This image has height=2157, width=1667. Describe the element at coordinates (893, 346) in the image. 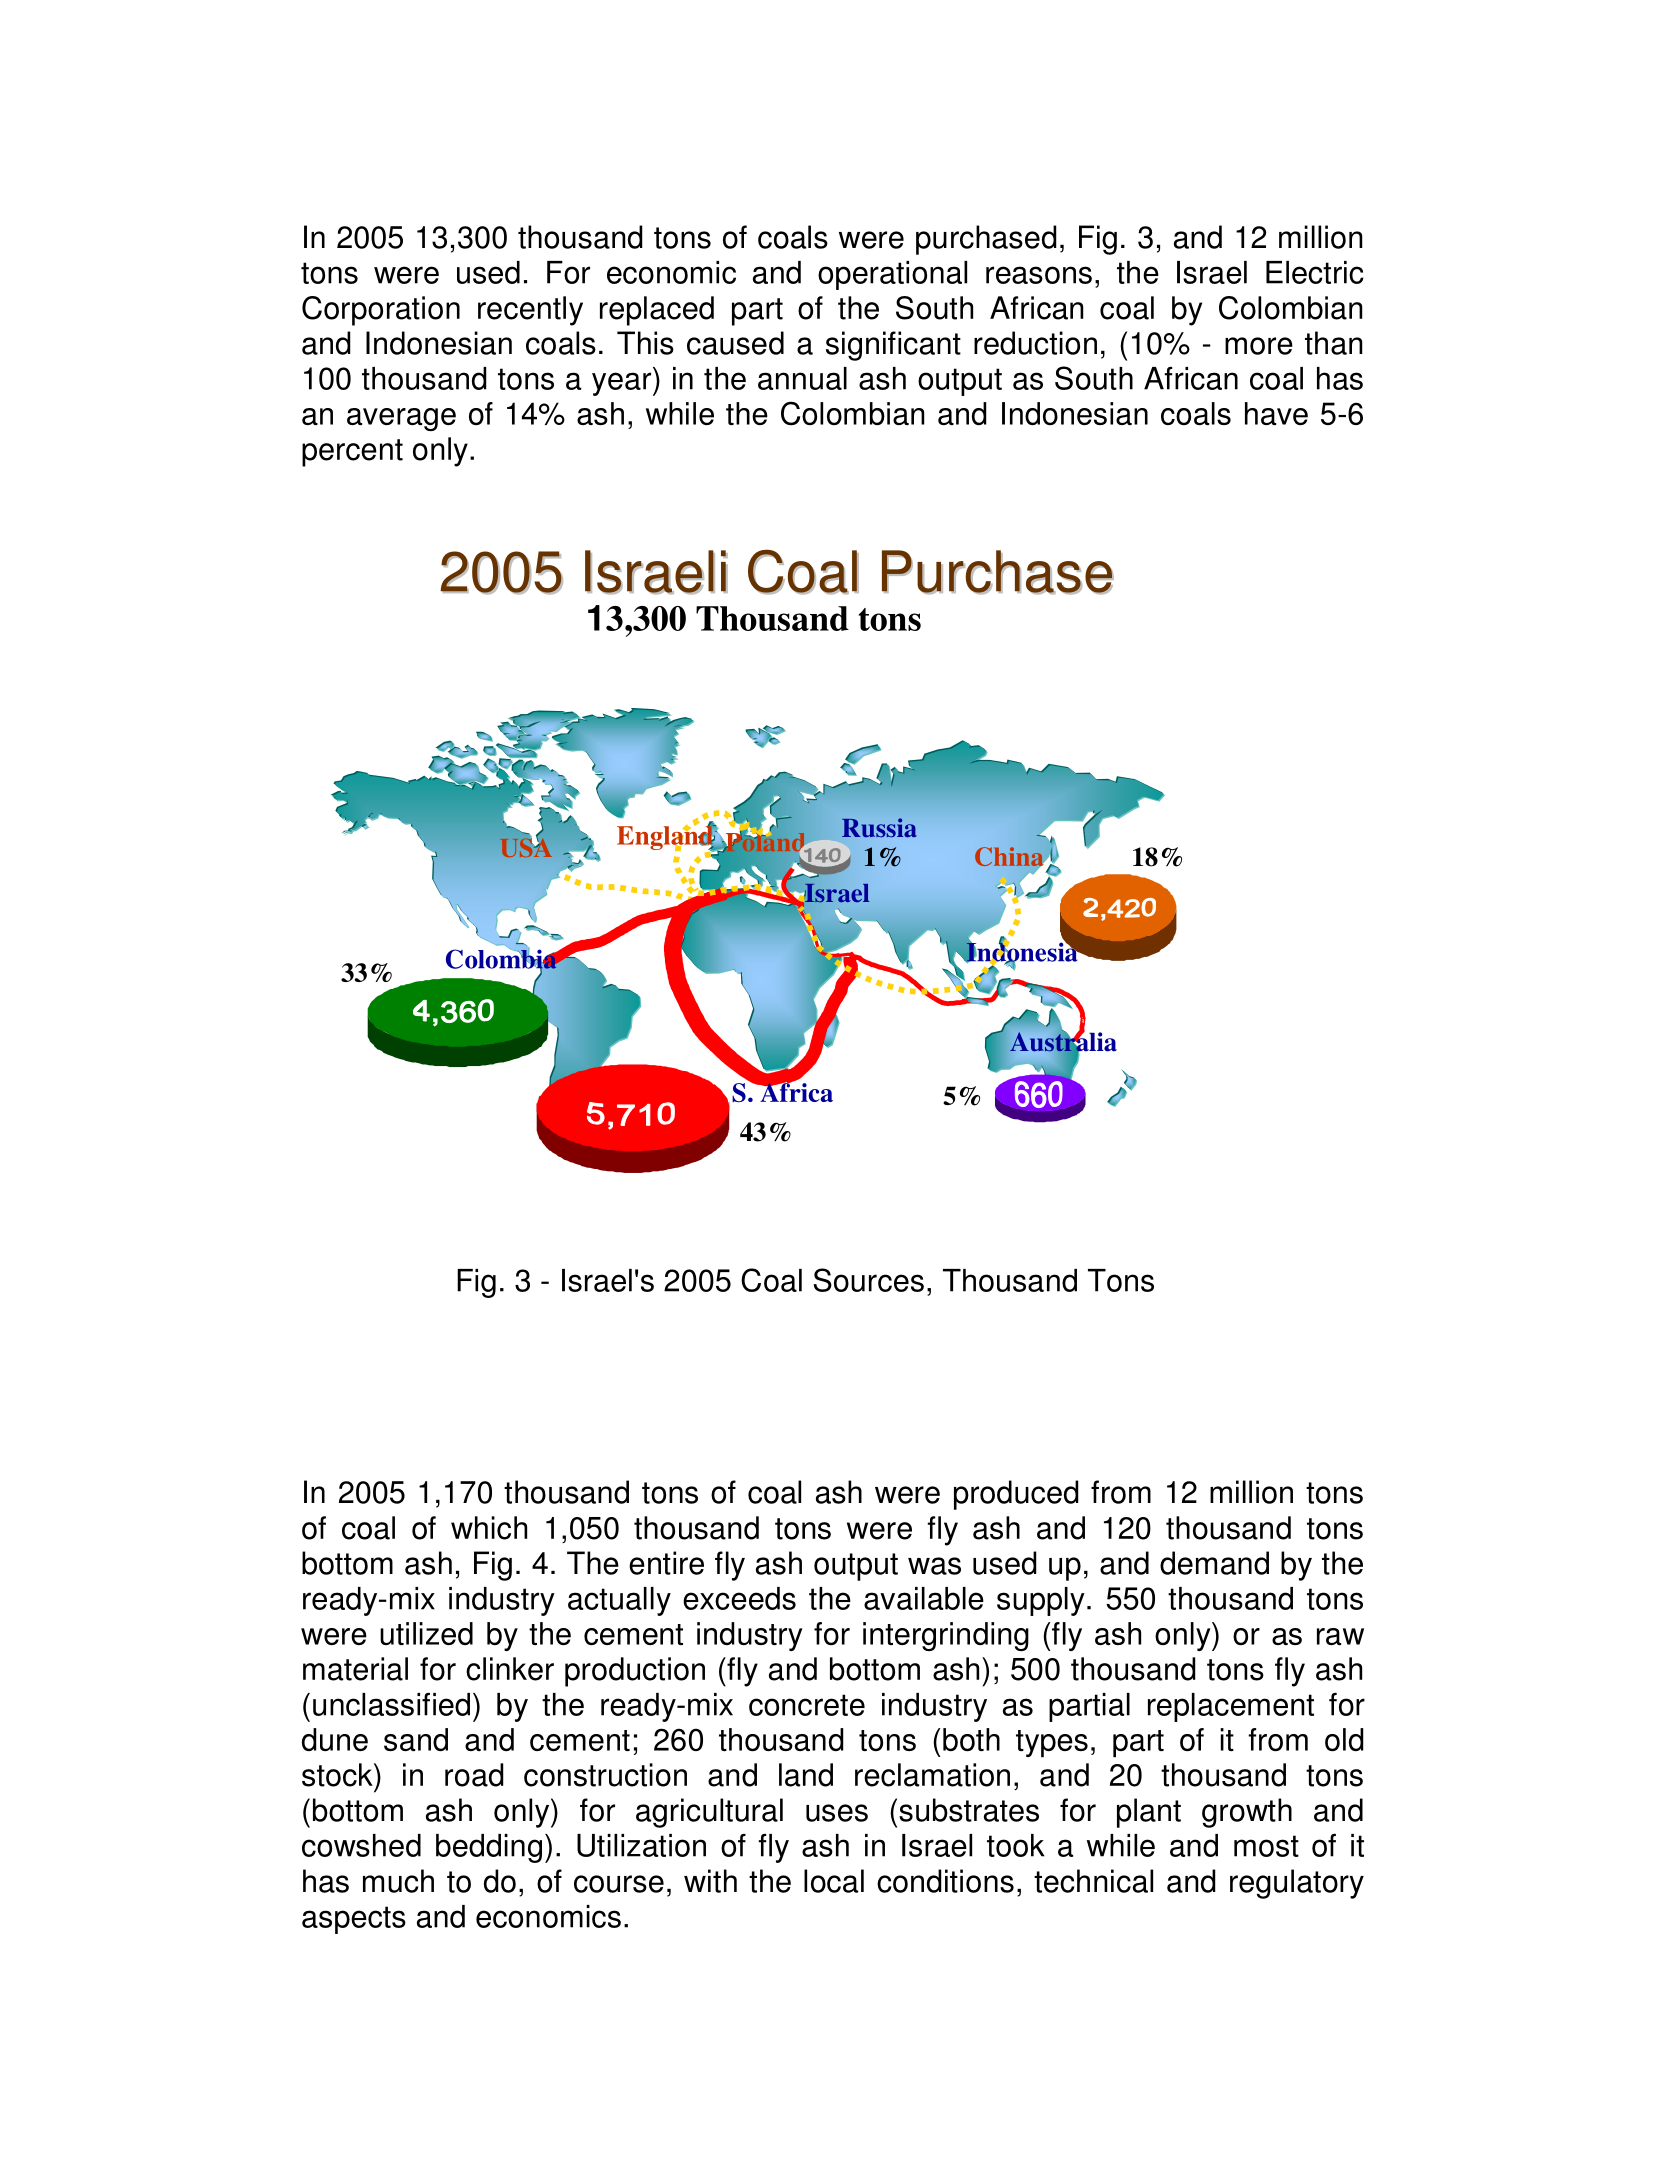

I see `significant` at that location.
